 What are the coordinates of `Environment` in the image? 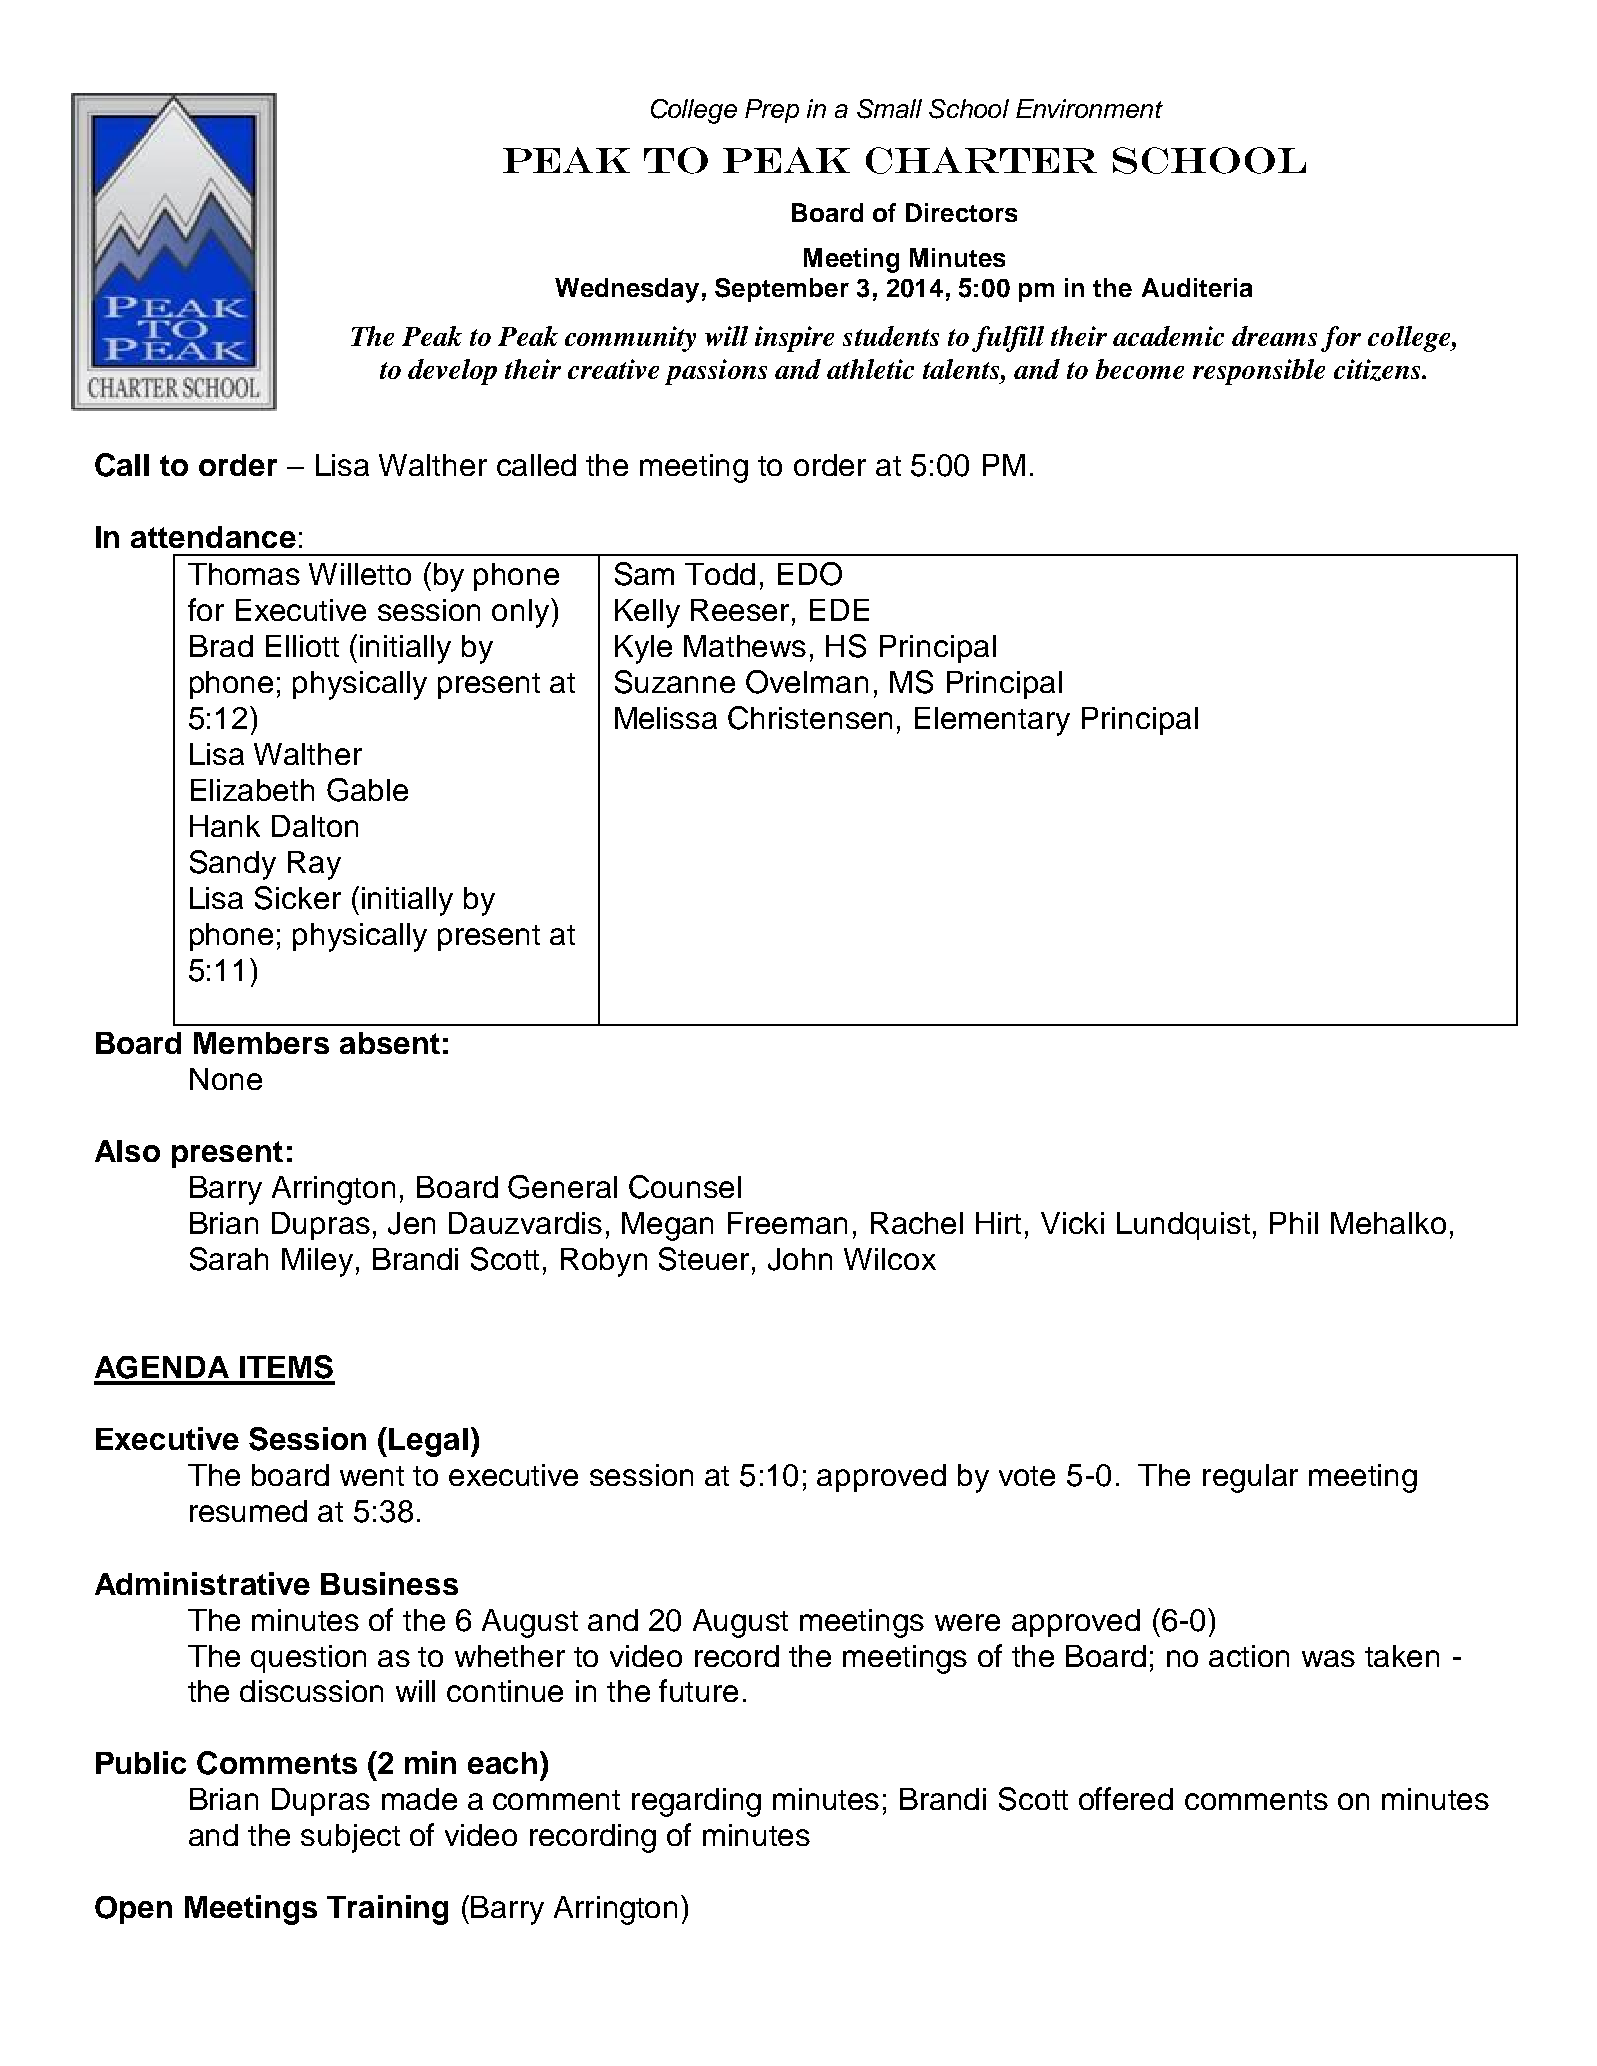 It's located at (1089, 108).
